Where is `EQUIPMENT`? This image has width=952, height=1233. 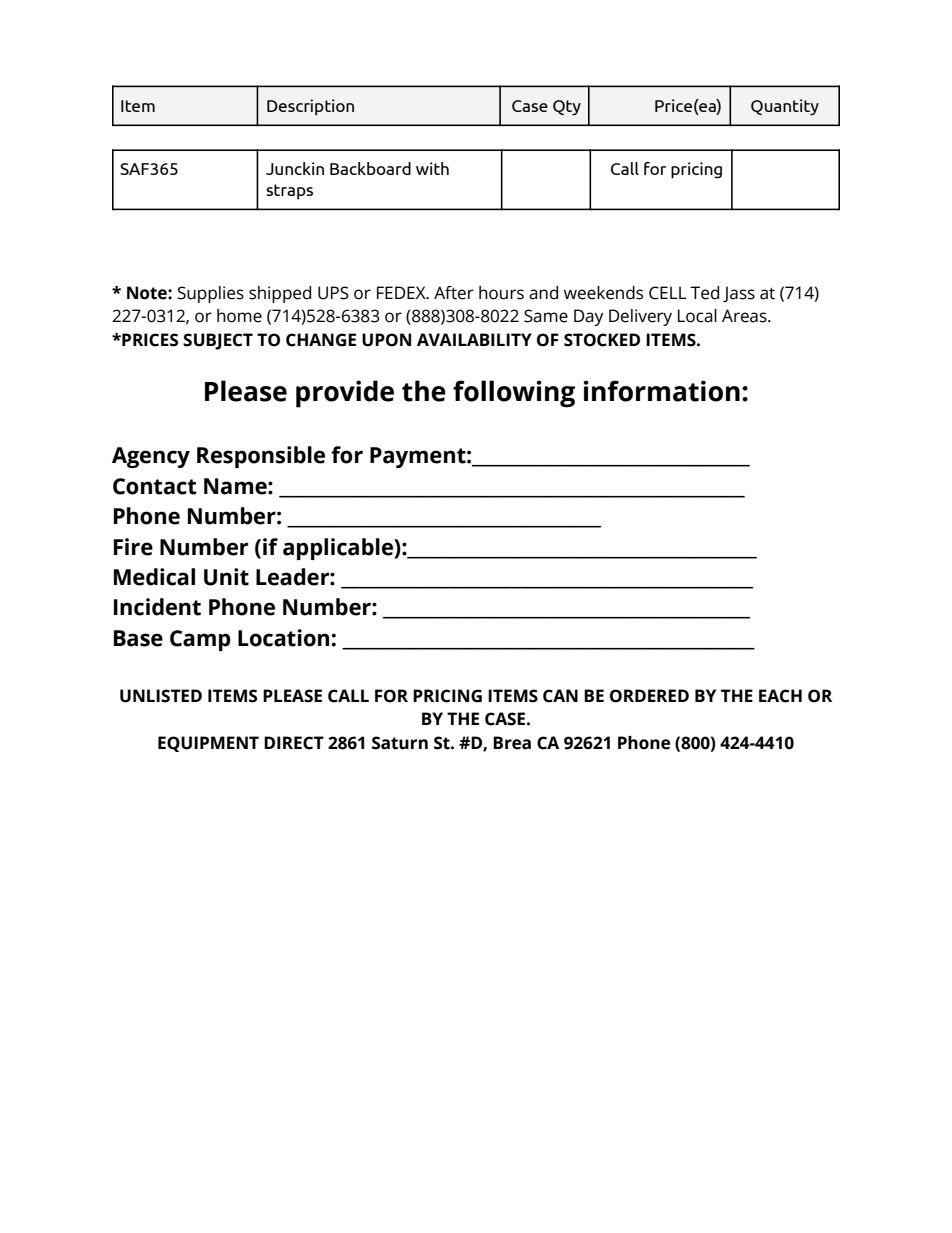
EQUIPMENT is located at coordinates (208, 744).
